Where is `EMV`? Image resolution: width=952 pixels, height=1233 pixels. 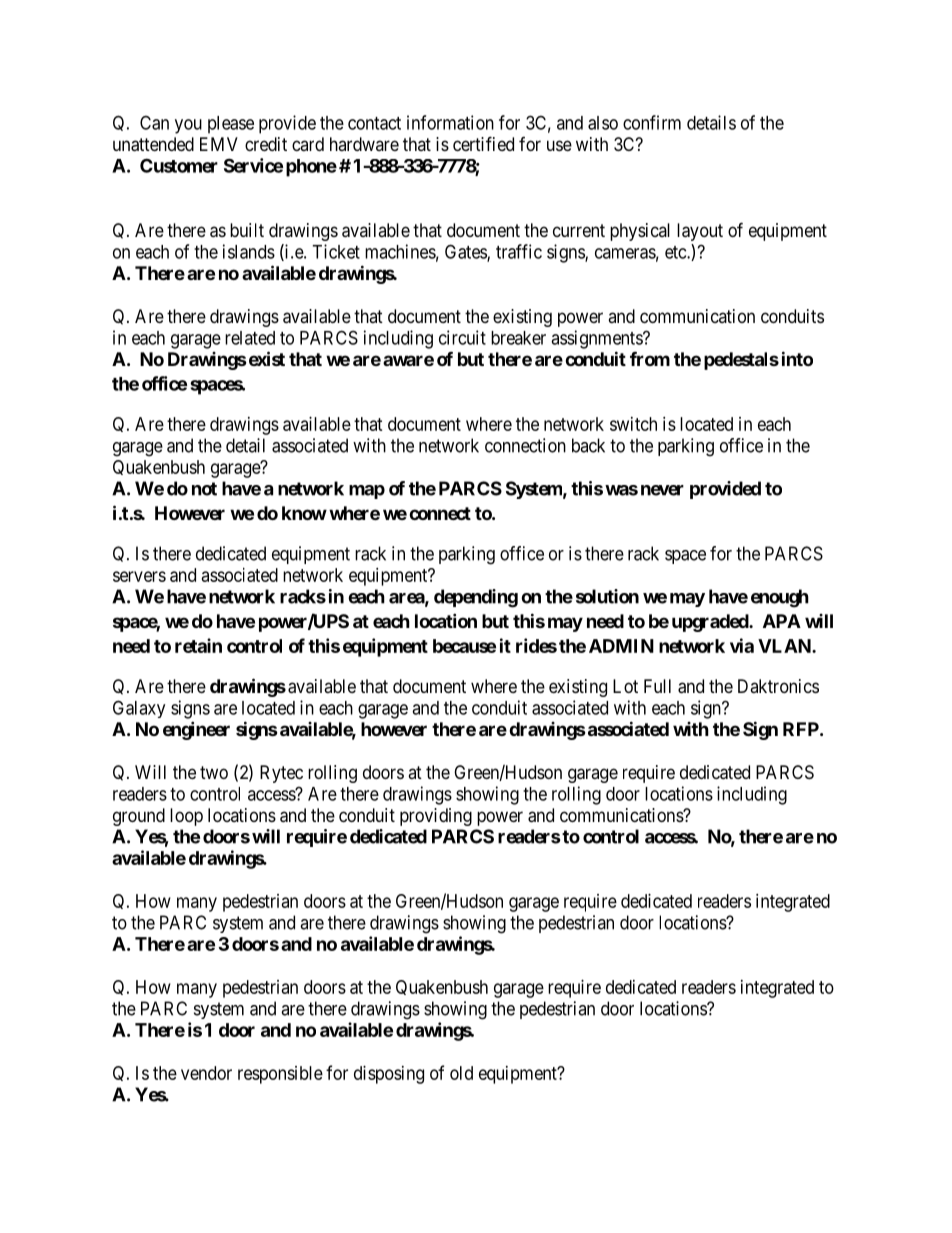
EMV is located at coordinates (219, 144).
